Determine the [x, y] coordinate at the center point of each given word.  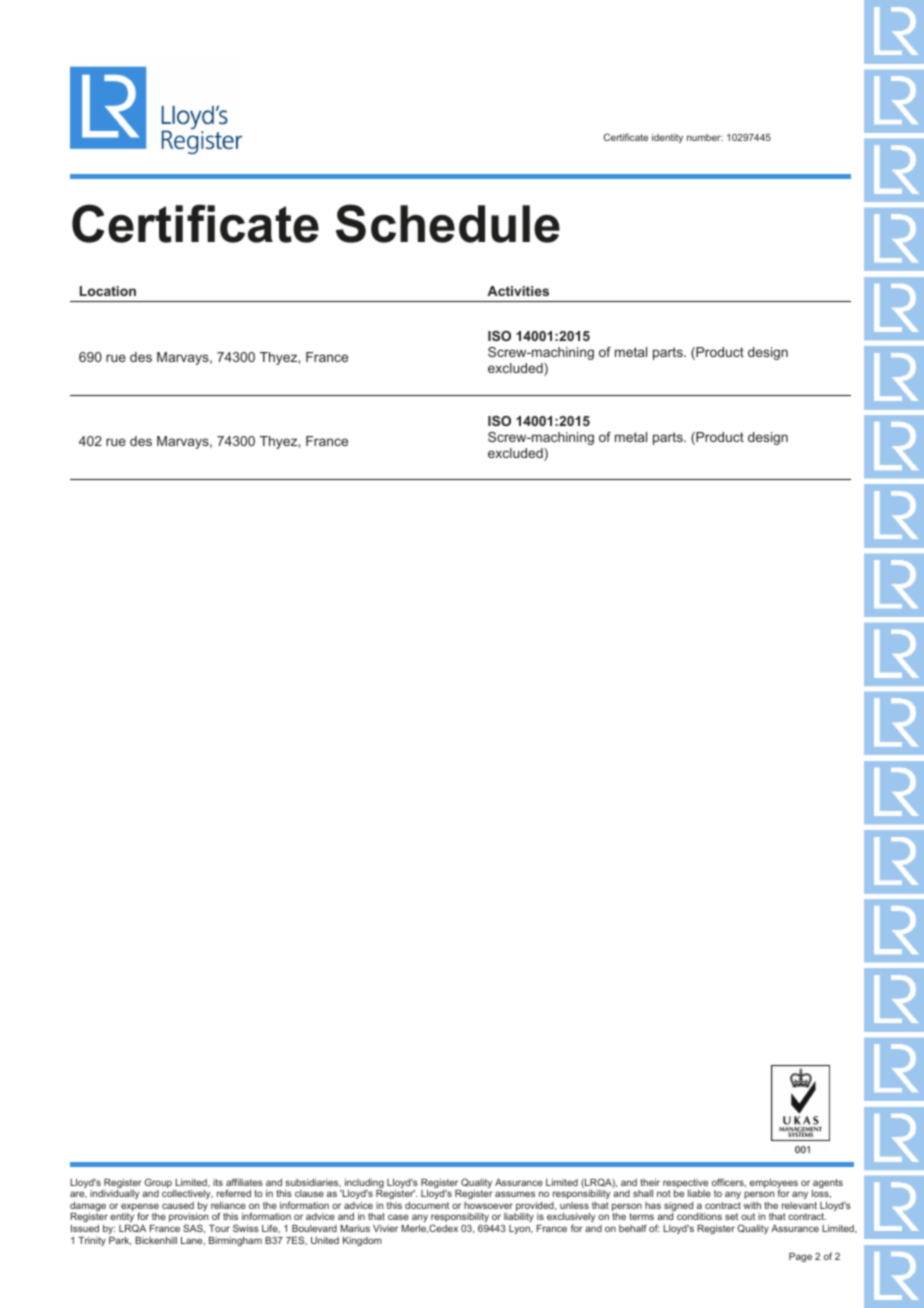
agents [827, 1185]
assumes [515, 1194]
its [218, 1182]
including [363, 1185]
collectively [187, 1194]
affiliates [244, 1182]
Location [108, 291]
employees [774, 1185]
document [427, 1205]
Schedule [448, 223]
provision [190, 1219]
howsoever [488, 1205]
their [650, 1182]
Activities [518, 291]
